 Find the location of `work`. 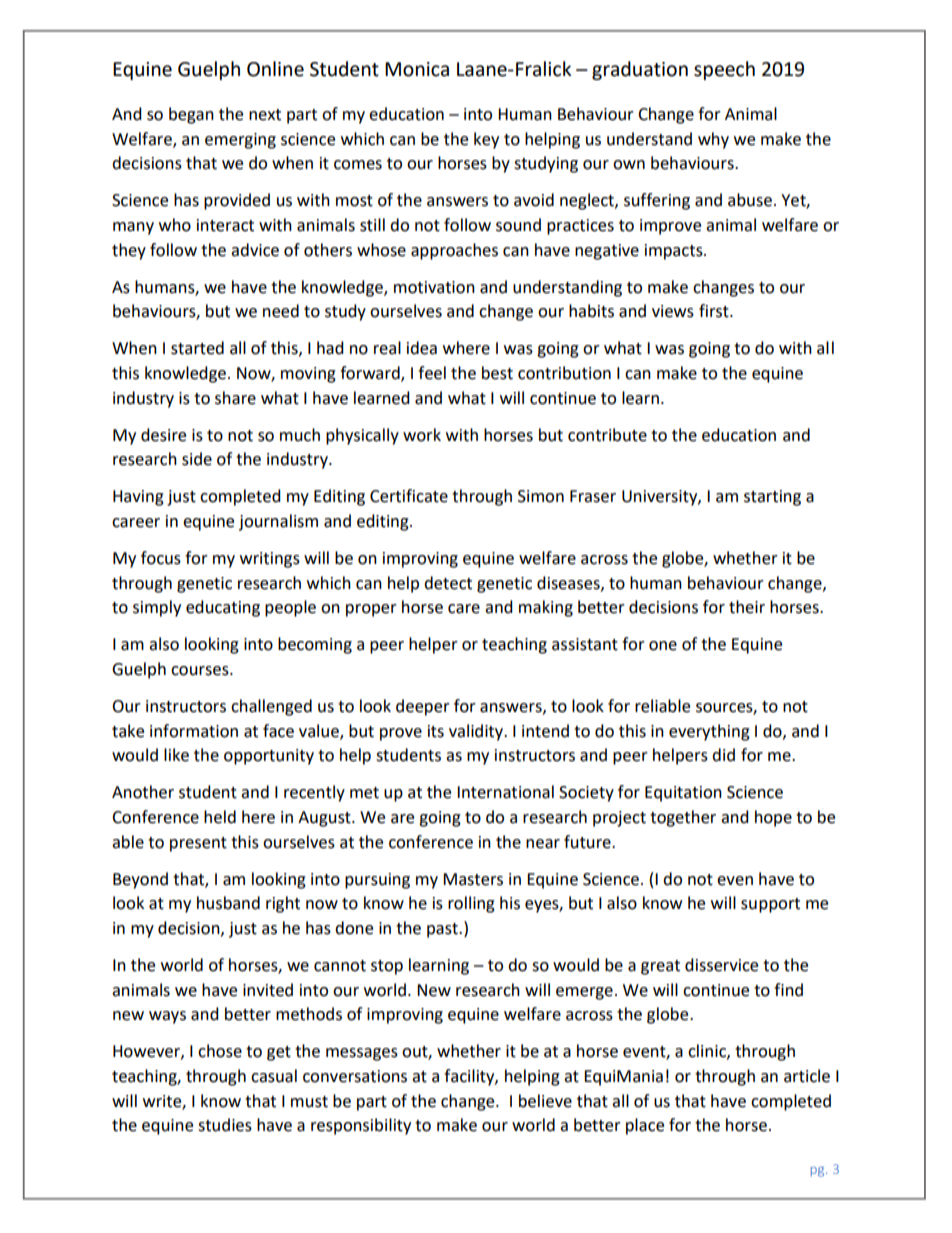

work is located at coordinates (422, 435).
